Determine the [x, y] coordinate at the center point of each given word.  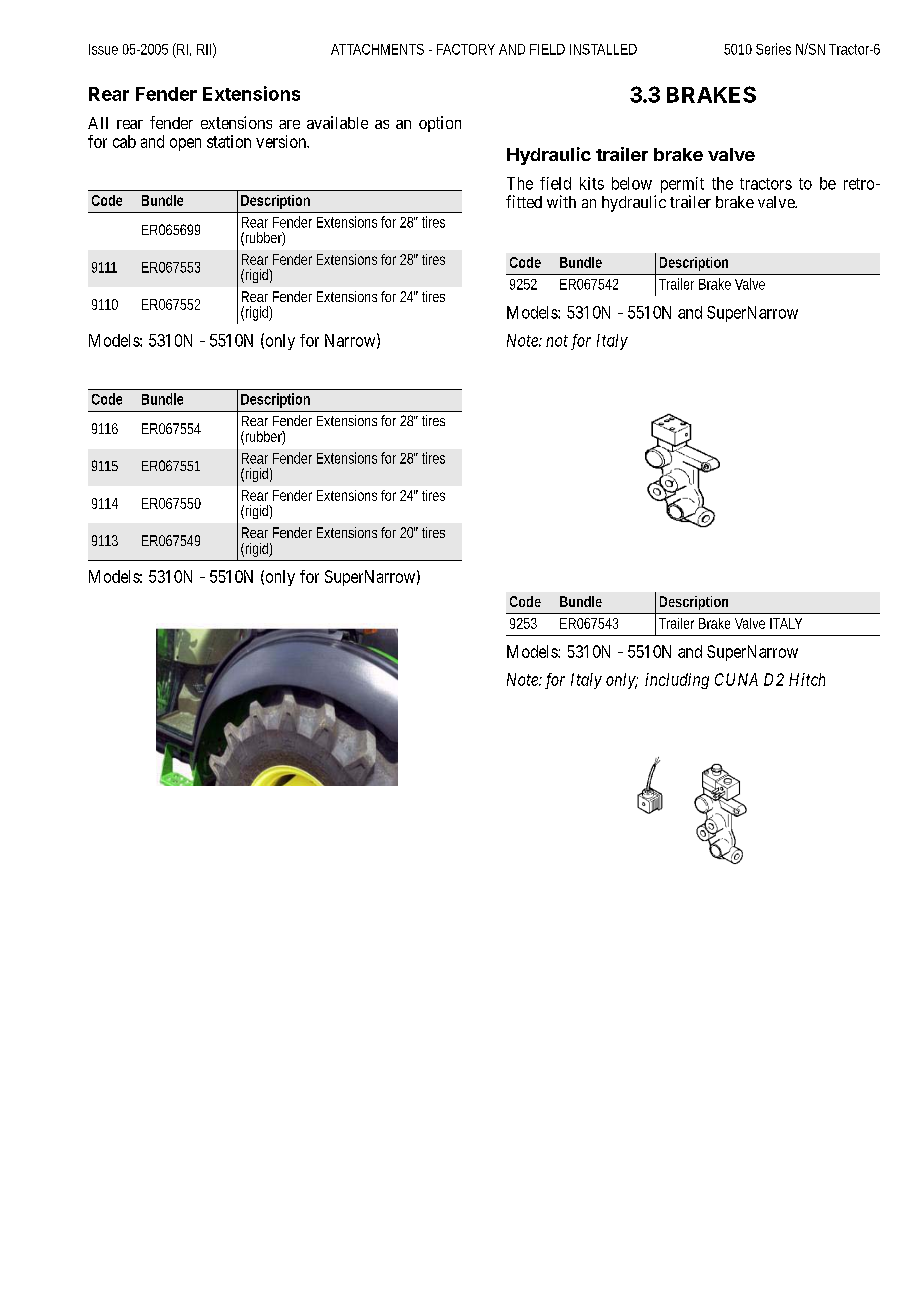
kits [592, 183]
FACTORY [466, 49]
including [677, 681]
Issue [103, 49]
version [282, 141]
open [185, 144]
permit [682, 186]
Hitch [807, 679]
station [229, 141]
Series [773, 49]
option [440, 124]
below [632, 183]
